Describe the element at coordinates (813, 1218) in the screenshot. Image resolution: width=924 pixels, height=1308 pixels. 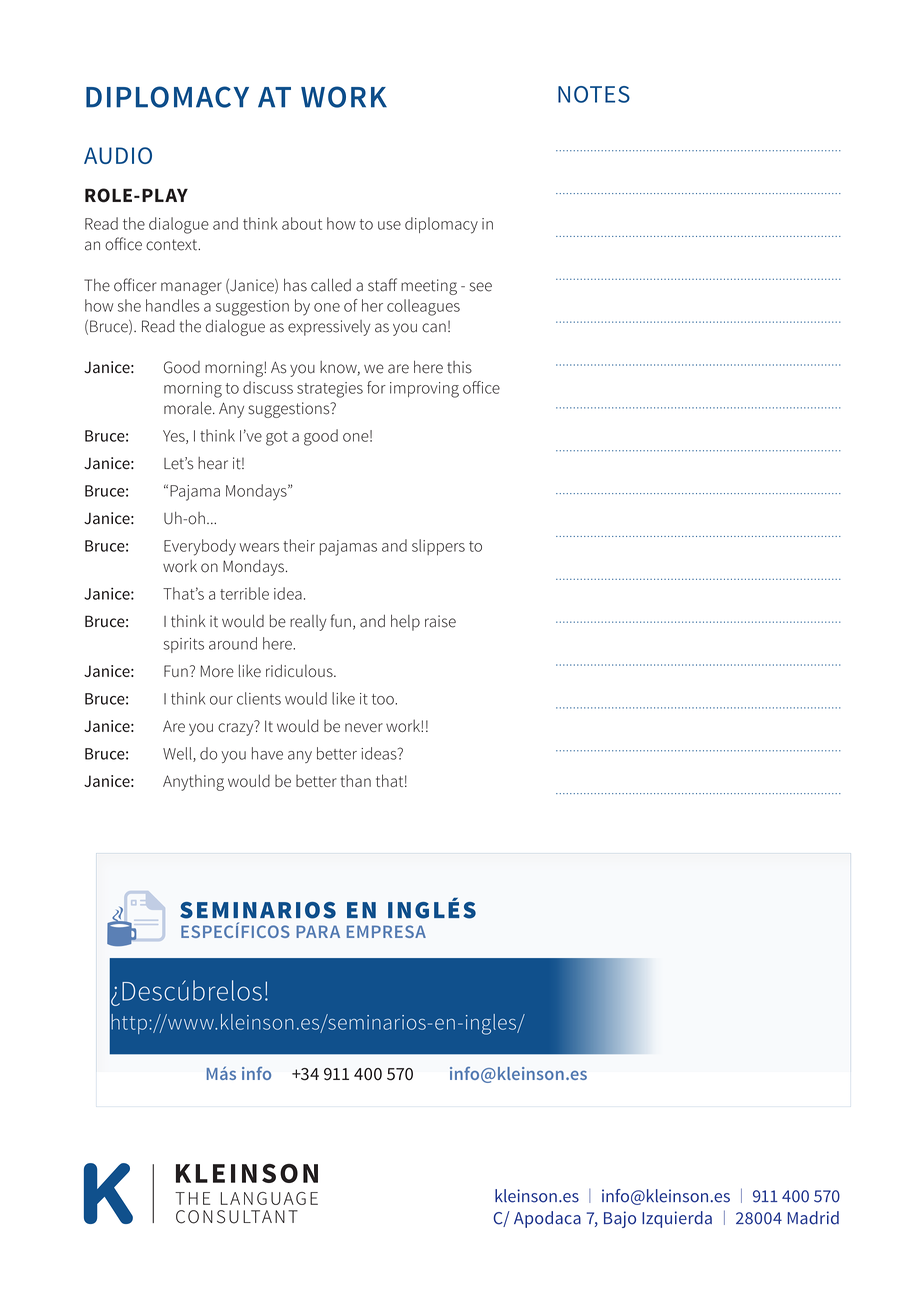
I see `Madrid` at that location.
